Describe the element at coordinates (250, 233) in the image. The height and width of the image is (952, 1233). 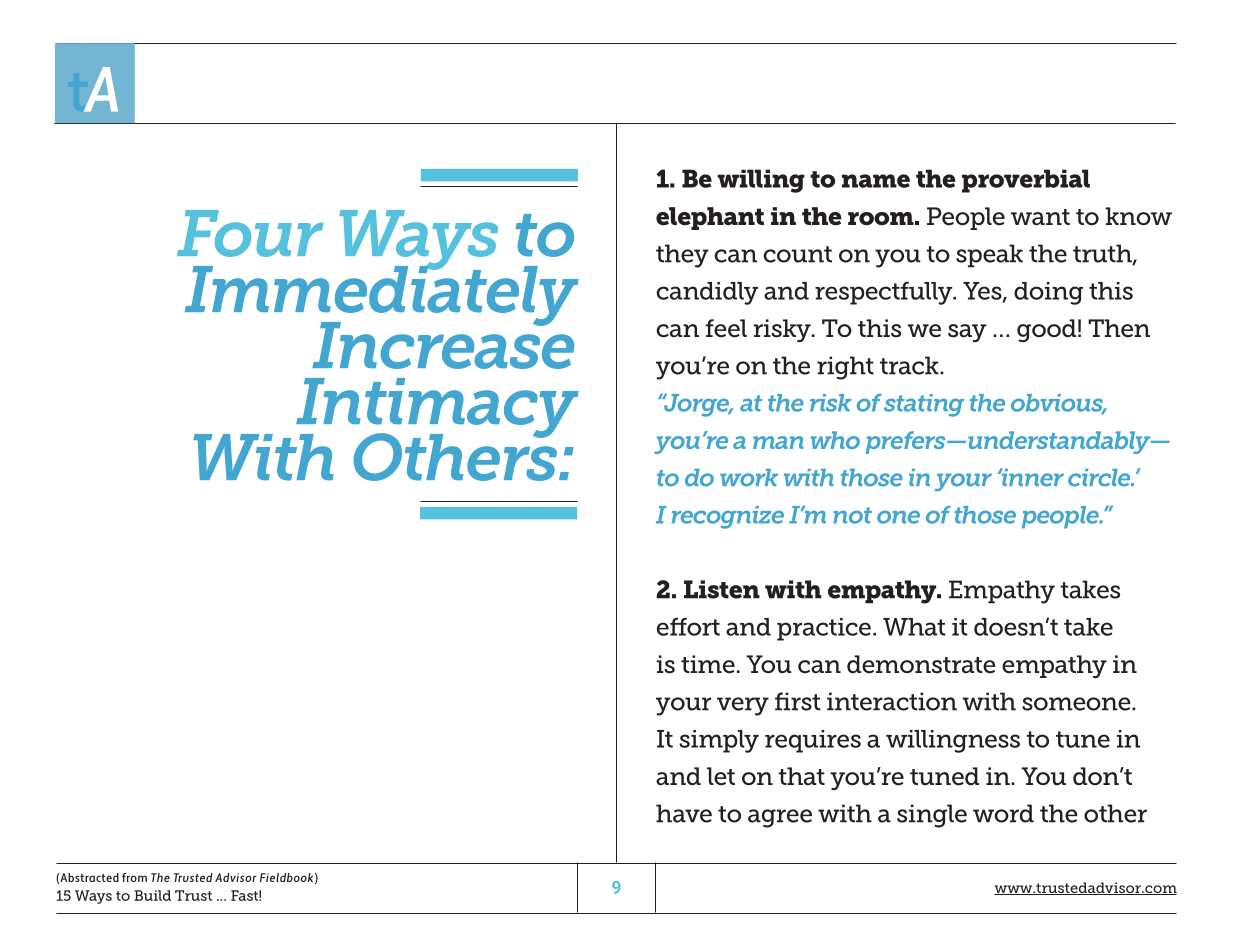
I see `Four` at that location.
